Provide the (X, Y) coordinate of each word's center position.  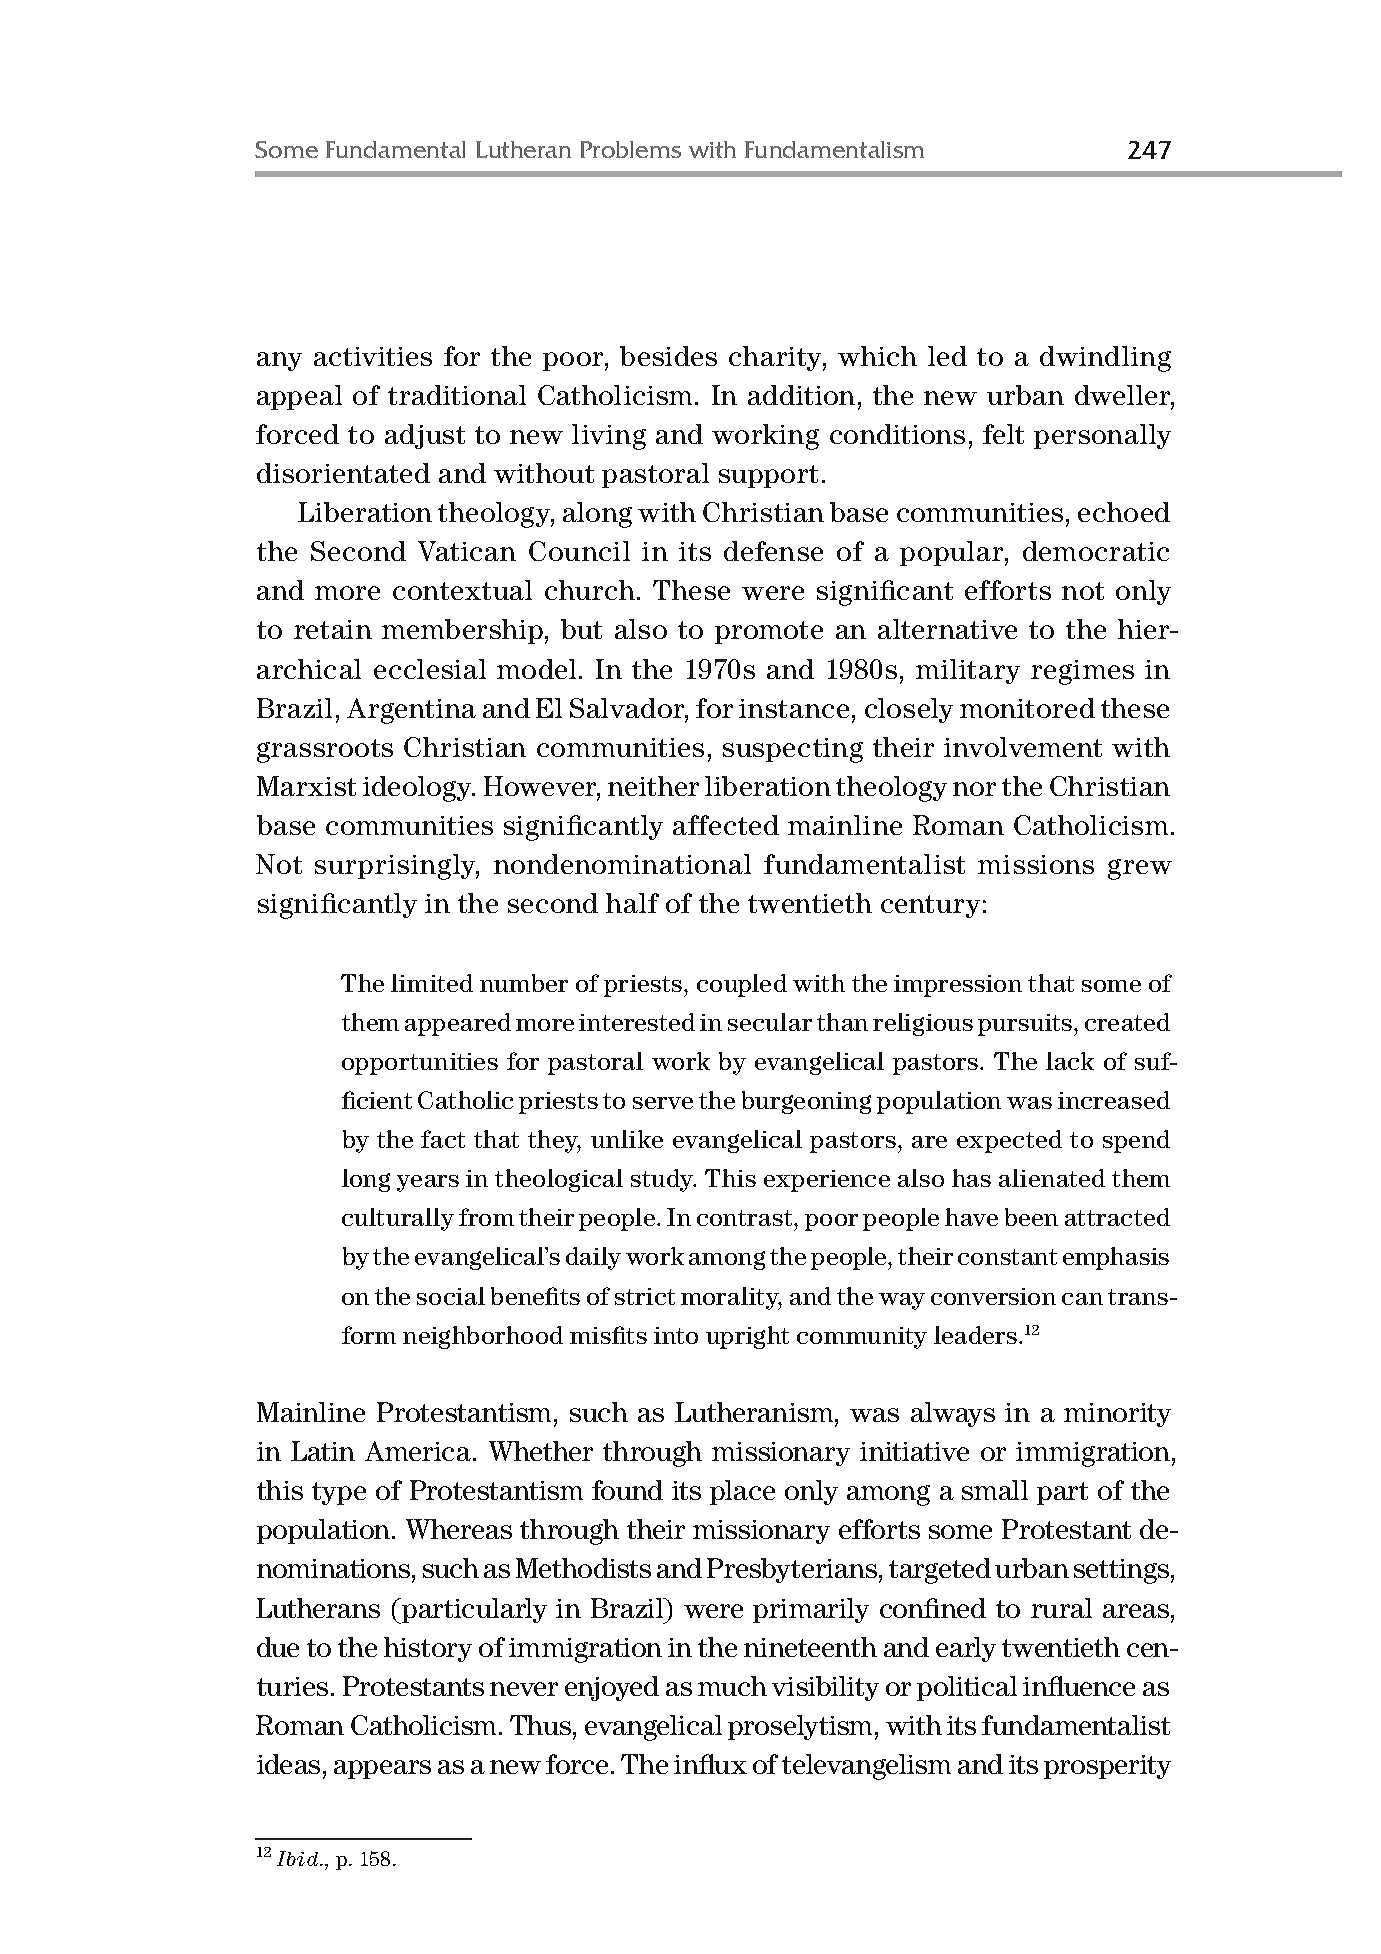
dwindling (1105, 359)
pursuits (1026, 1025)
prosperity (1107, 1767)
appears (382, 1769)
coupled (742, 985)
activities (373, 356)
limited (432, 983)
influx (710, 1764)
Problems (631, 149)
